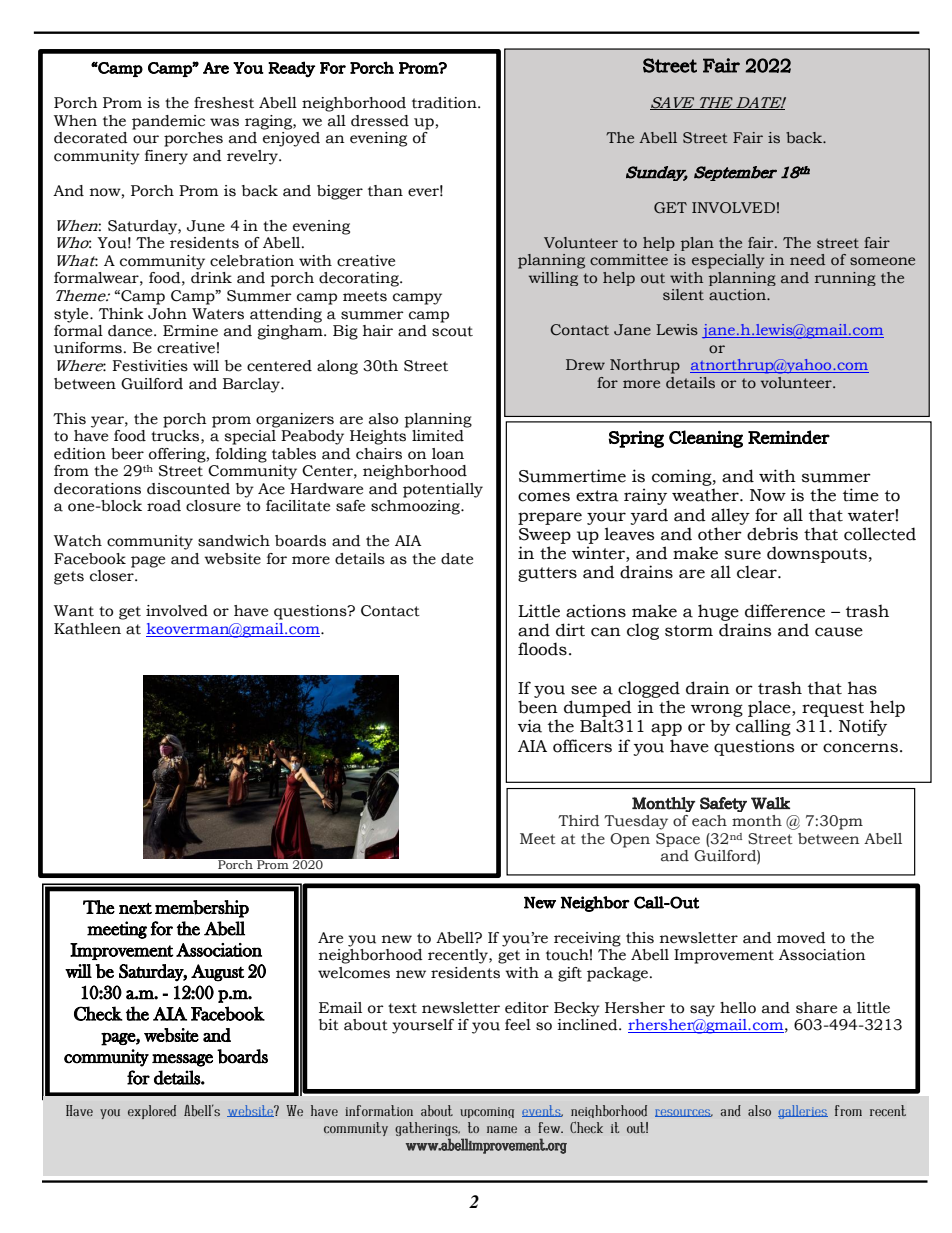  Describe the element at coordinates (785, 611) in the image. I see `difference` at that location.
